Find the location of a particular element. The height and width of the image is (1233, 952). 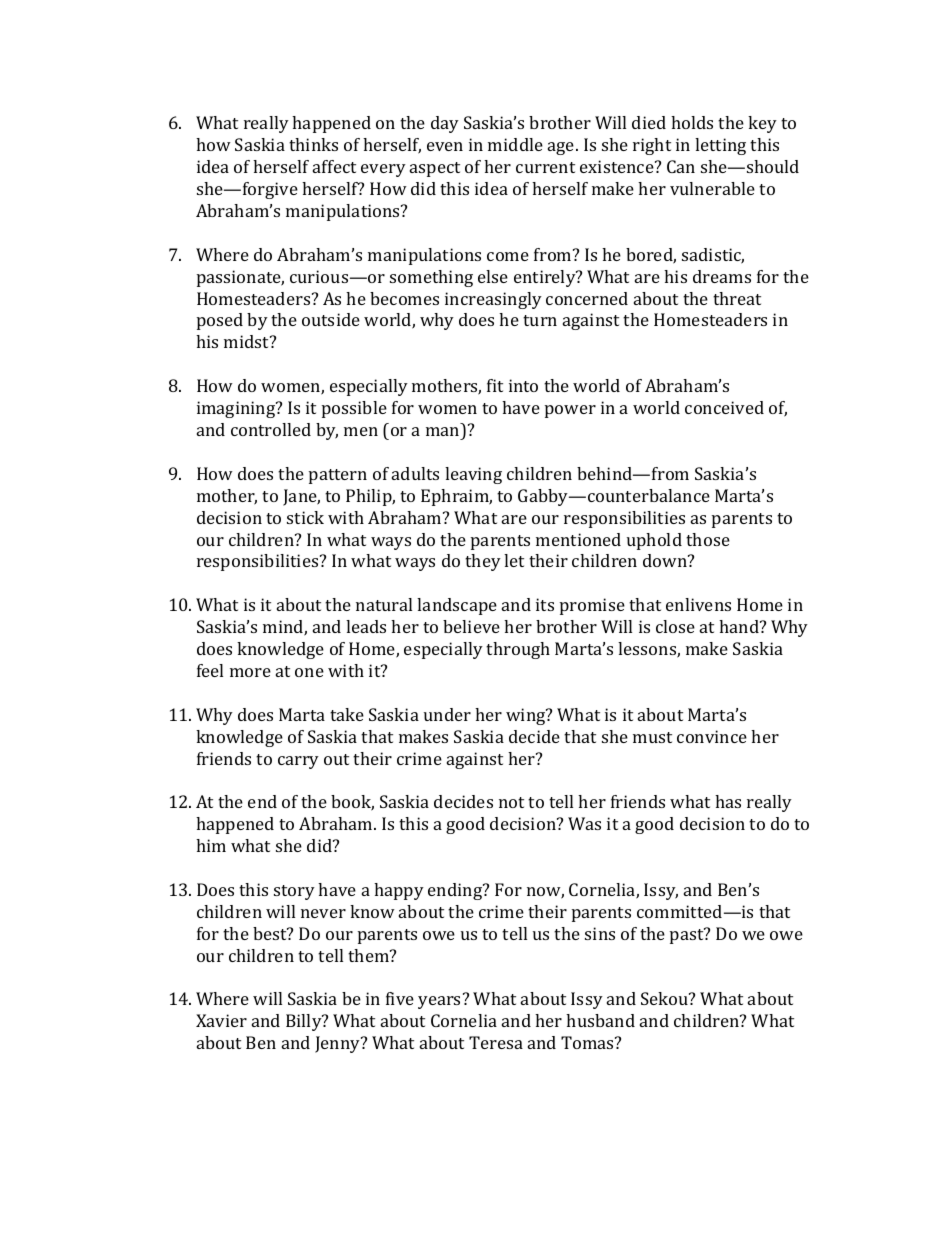

under is located at coordinates (447, 714).
